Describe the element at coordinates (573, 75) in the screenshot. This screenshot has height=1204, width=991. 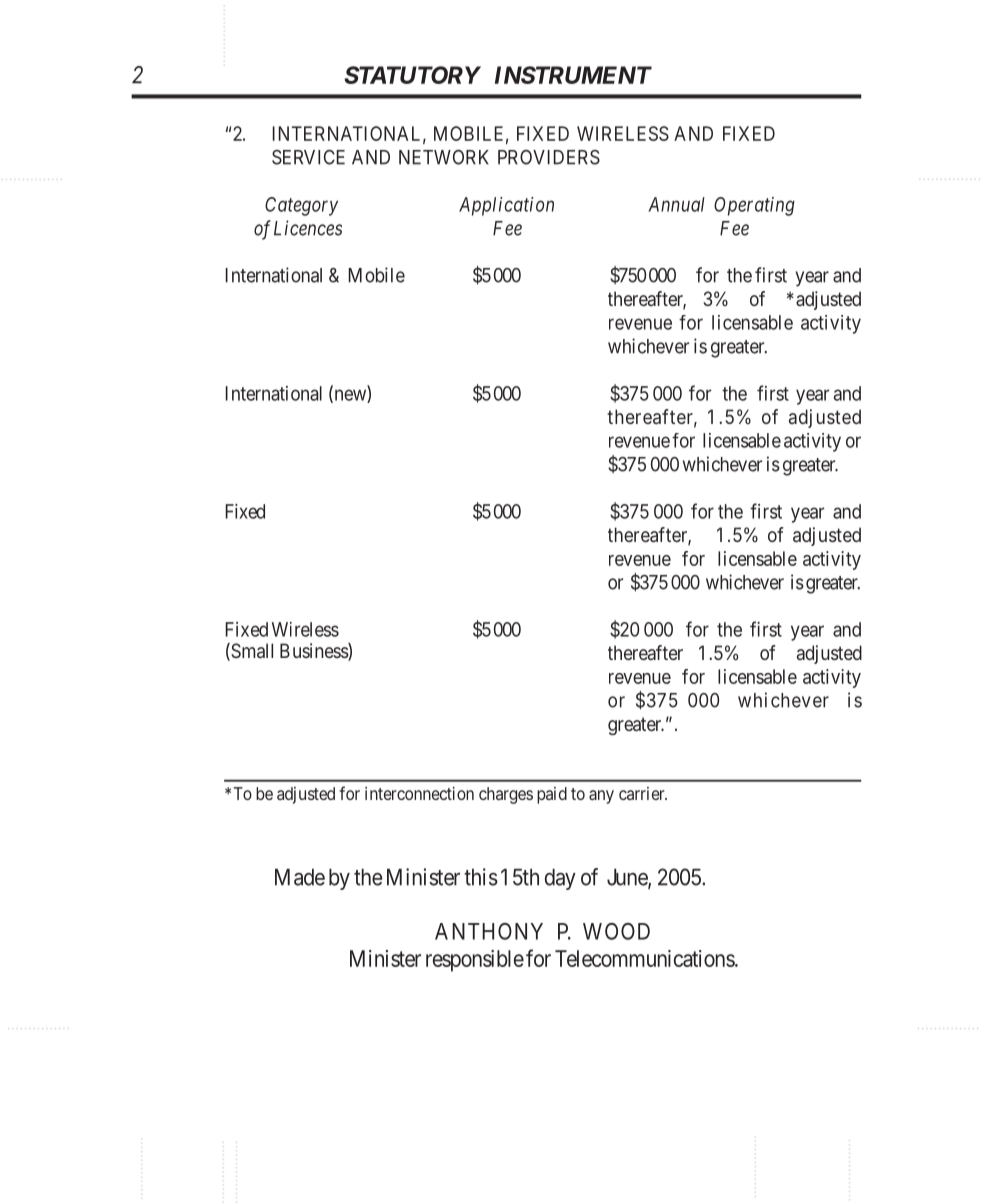
I see `INSTRUMENT` at that location.
